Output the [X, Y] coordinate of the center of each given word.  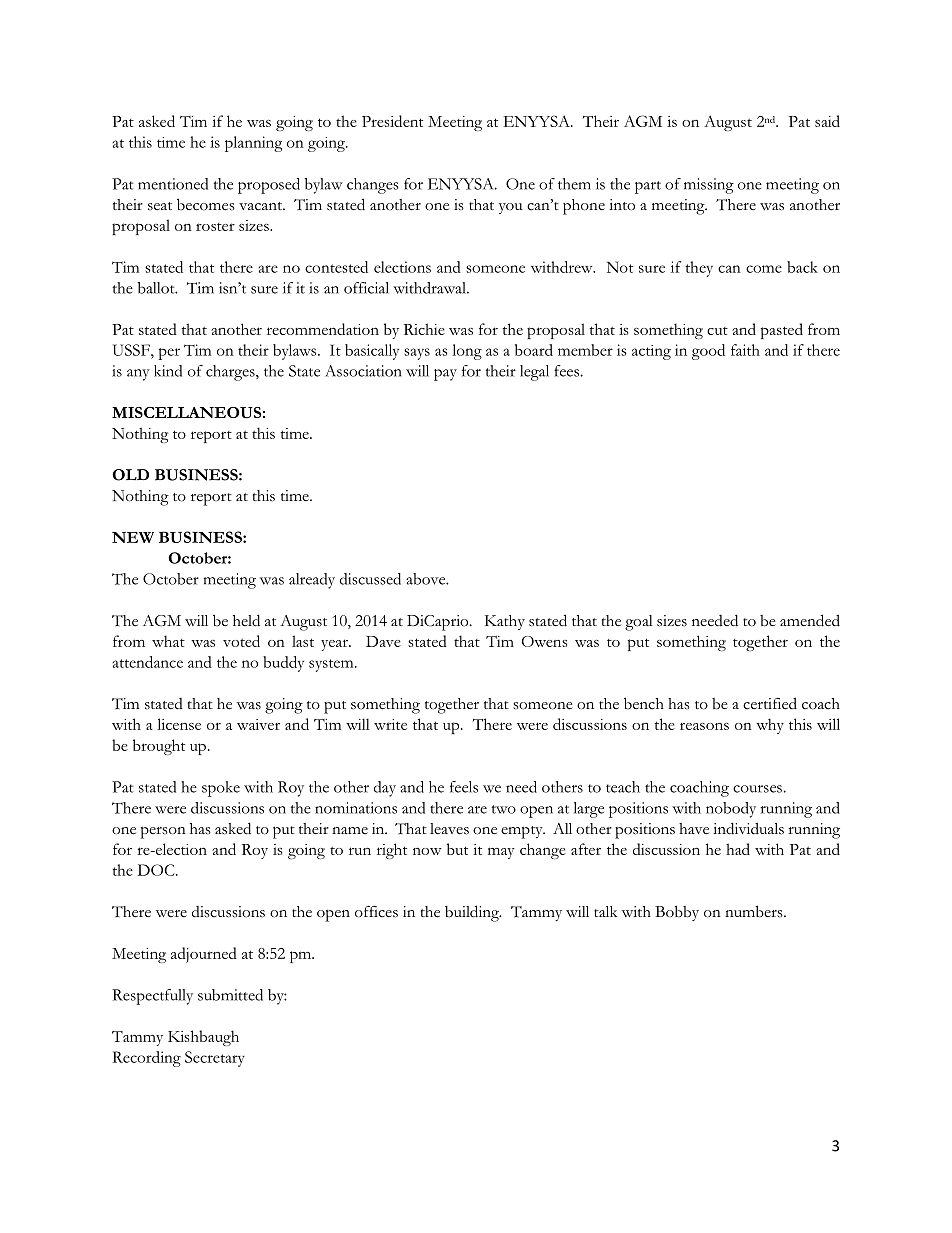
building [473, 913]
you [510, 208]
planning [253, 144]
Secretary [215, 1059]
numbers [755, 911]
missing [709, 186]
